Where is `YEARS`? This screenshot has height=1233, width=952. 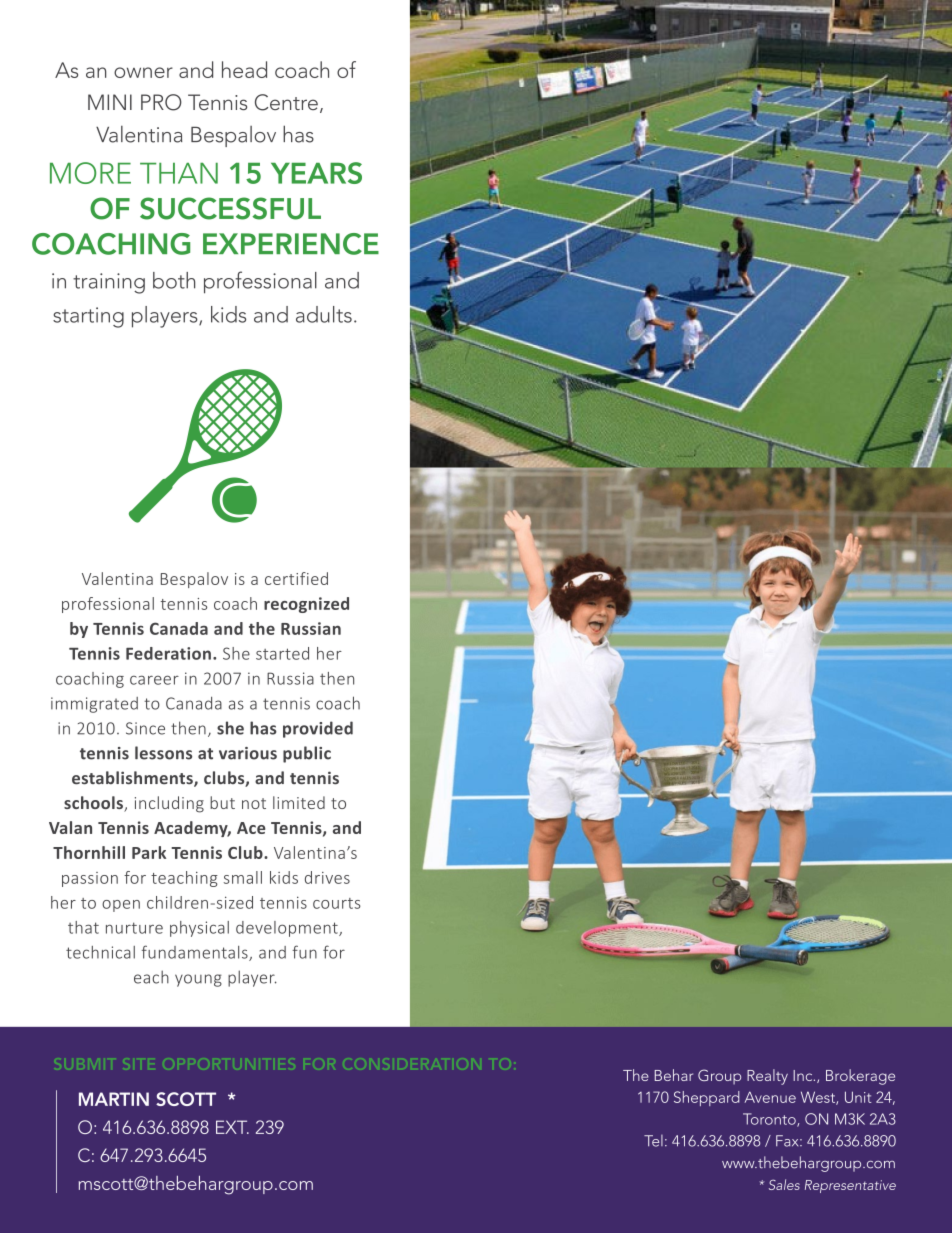
YEARS is located at coordinates (316, 173).
